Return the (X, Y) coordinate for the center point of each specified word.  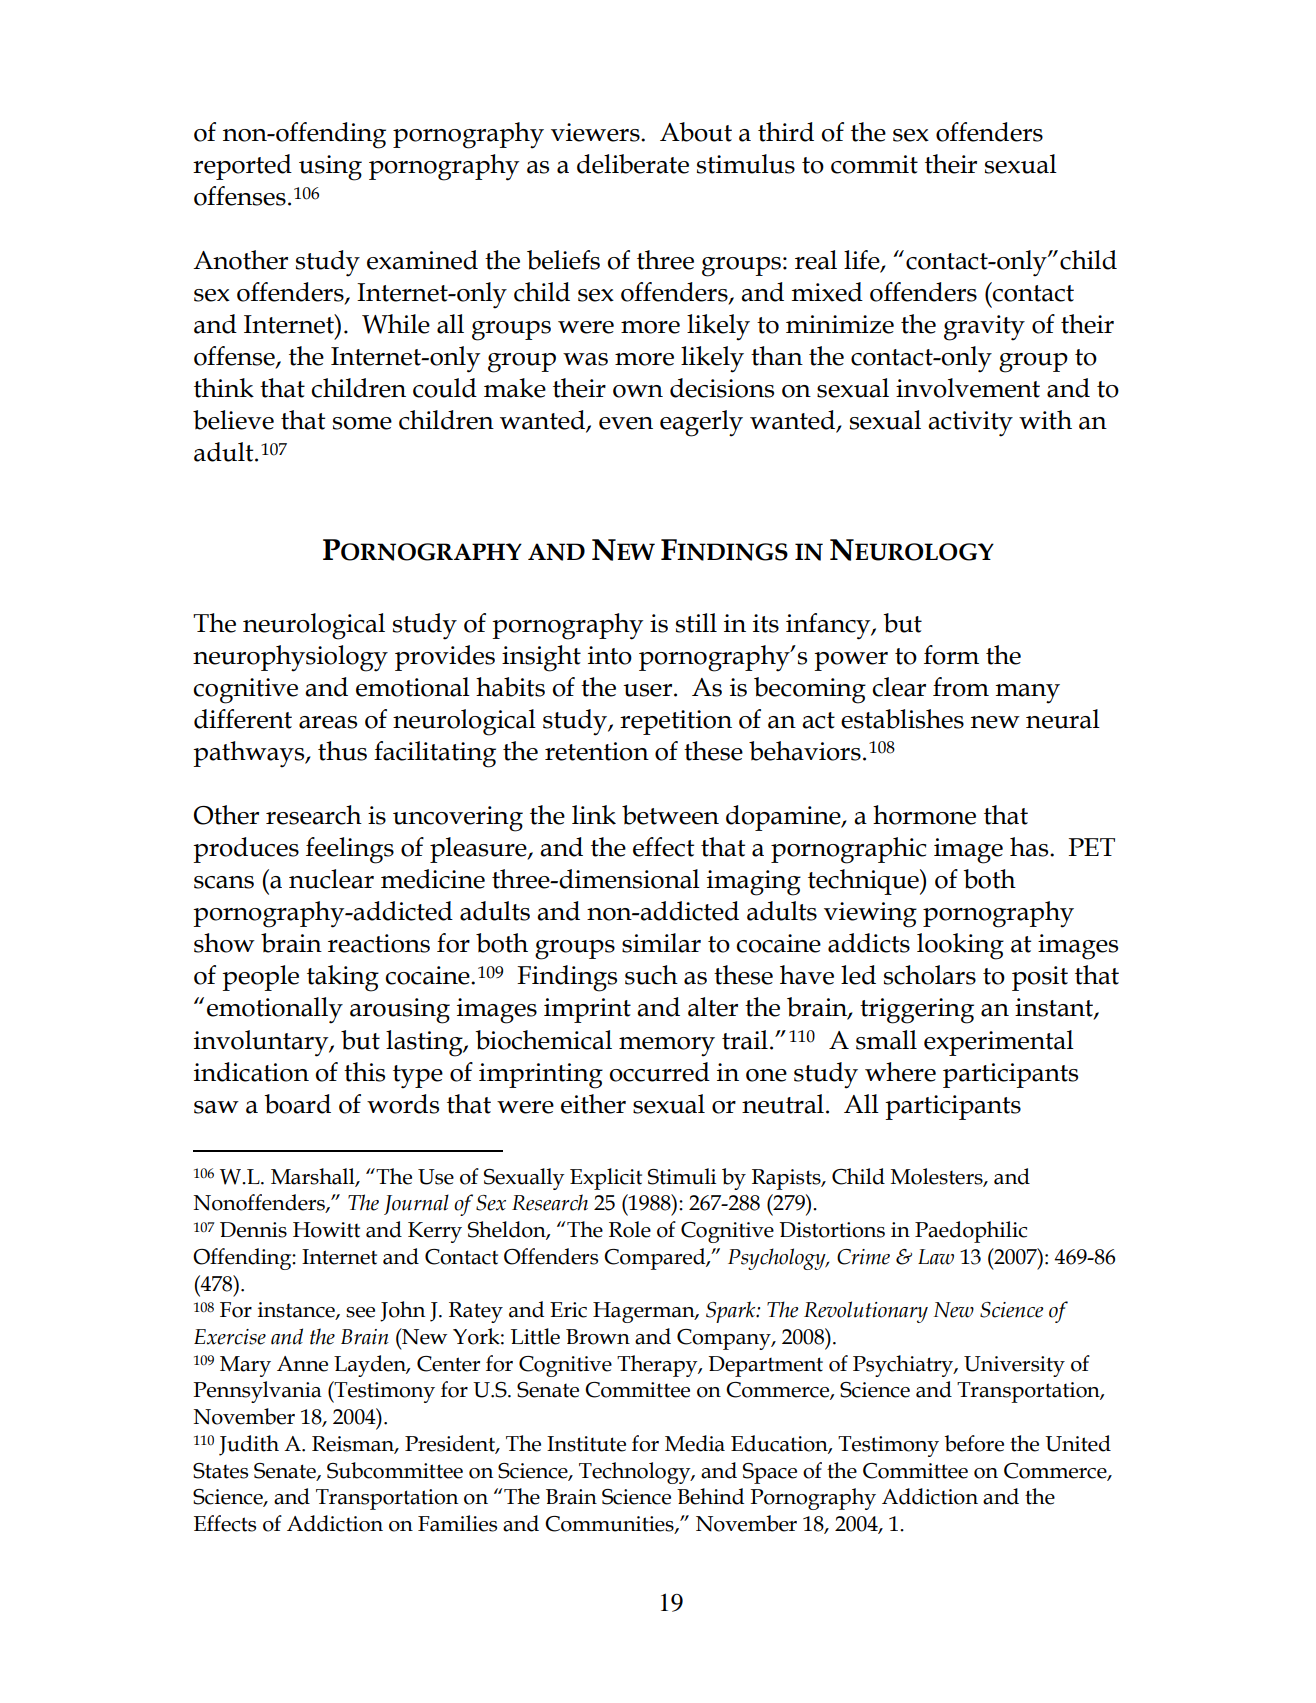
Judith (249, 1445)
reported (242, 167)
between (670, 815)
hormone (924, 815)
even (626, 423)
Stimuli (682, 1176)
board (297, 1104)
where (900, 1072)
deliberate (633, 164)
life (863, 261)
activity (970, 424)
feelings (350, 850)
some (362, 423)
